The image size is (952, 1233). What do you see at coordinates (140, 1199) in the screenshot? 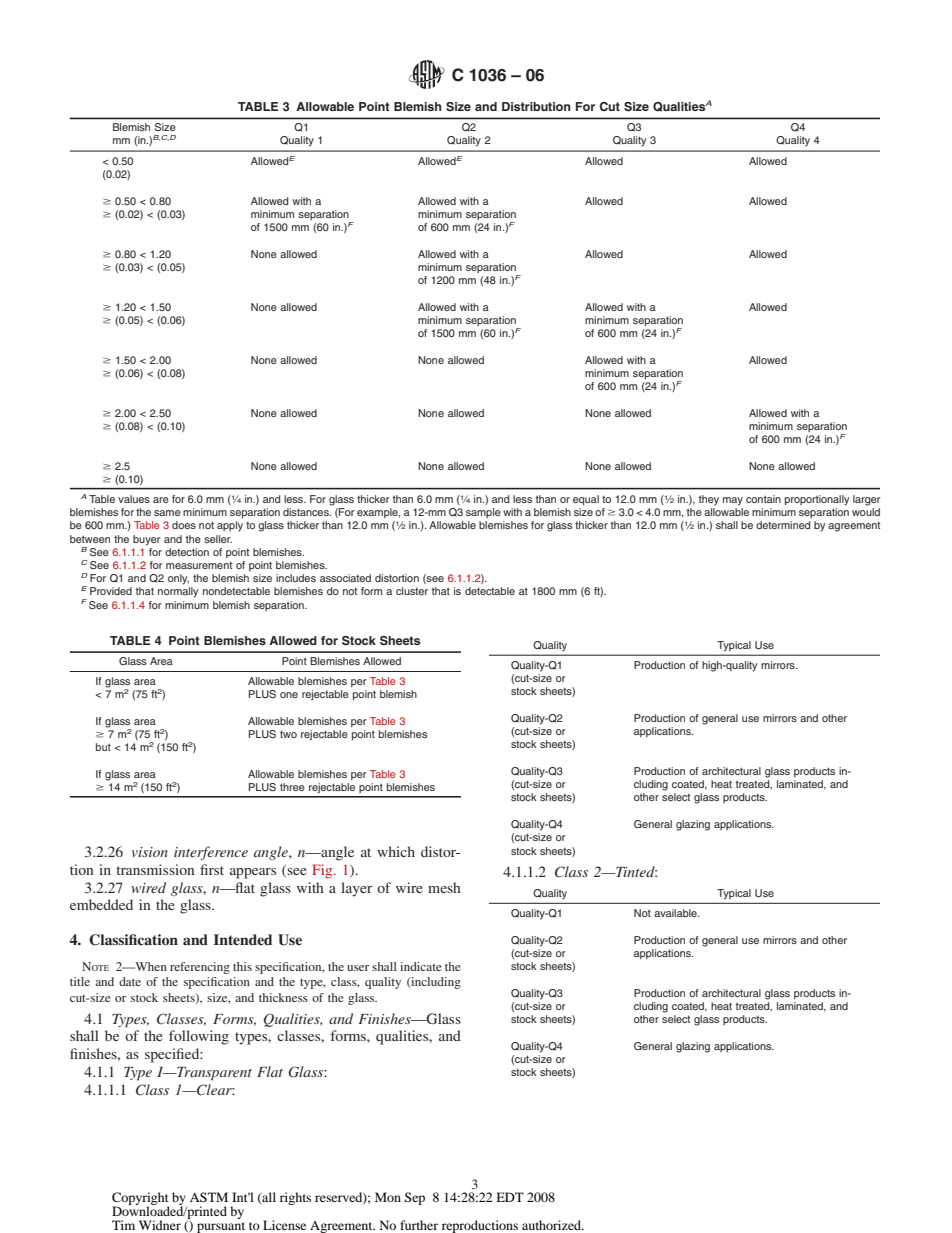
I see `Copyright` at bounding box center [140, 1199].
